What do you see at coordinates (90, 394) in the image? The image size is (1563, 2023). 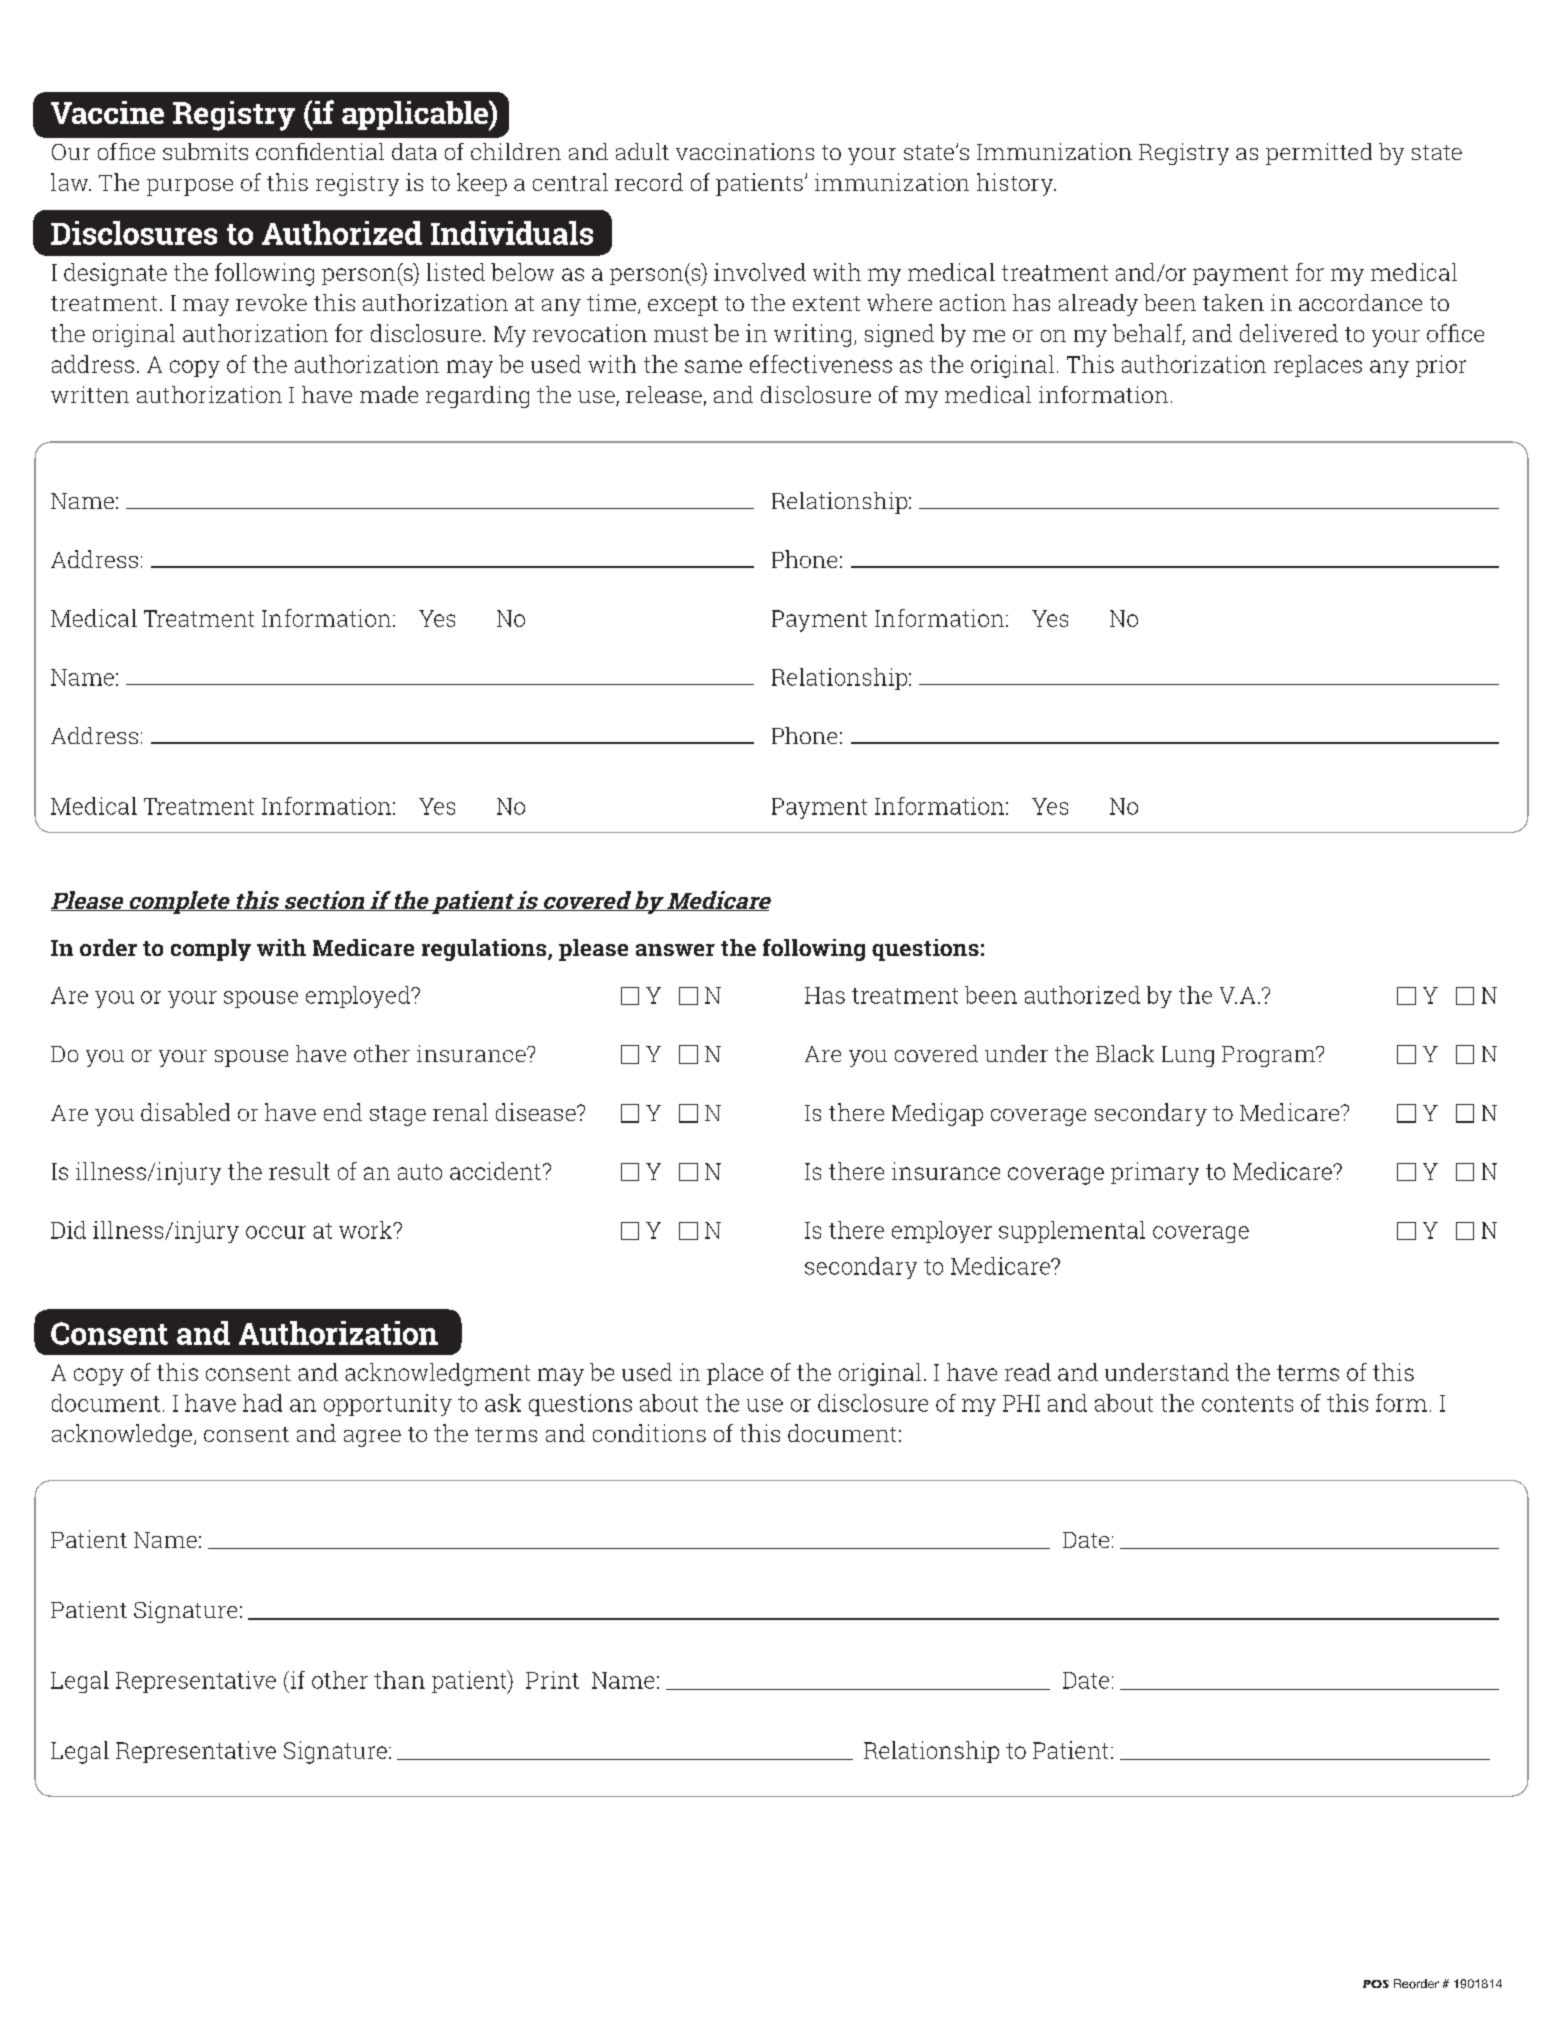 I see `written` at bounding box center [90, 394].
